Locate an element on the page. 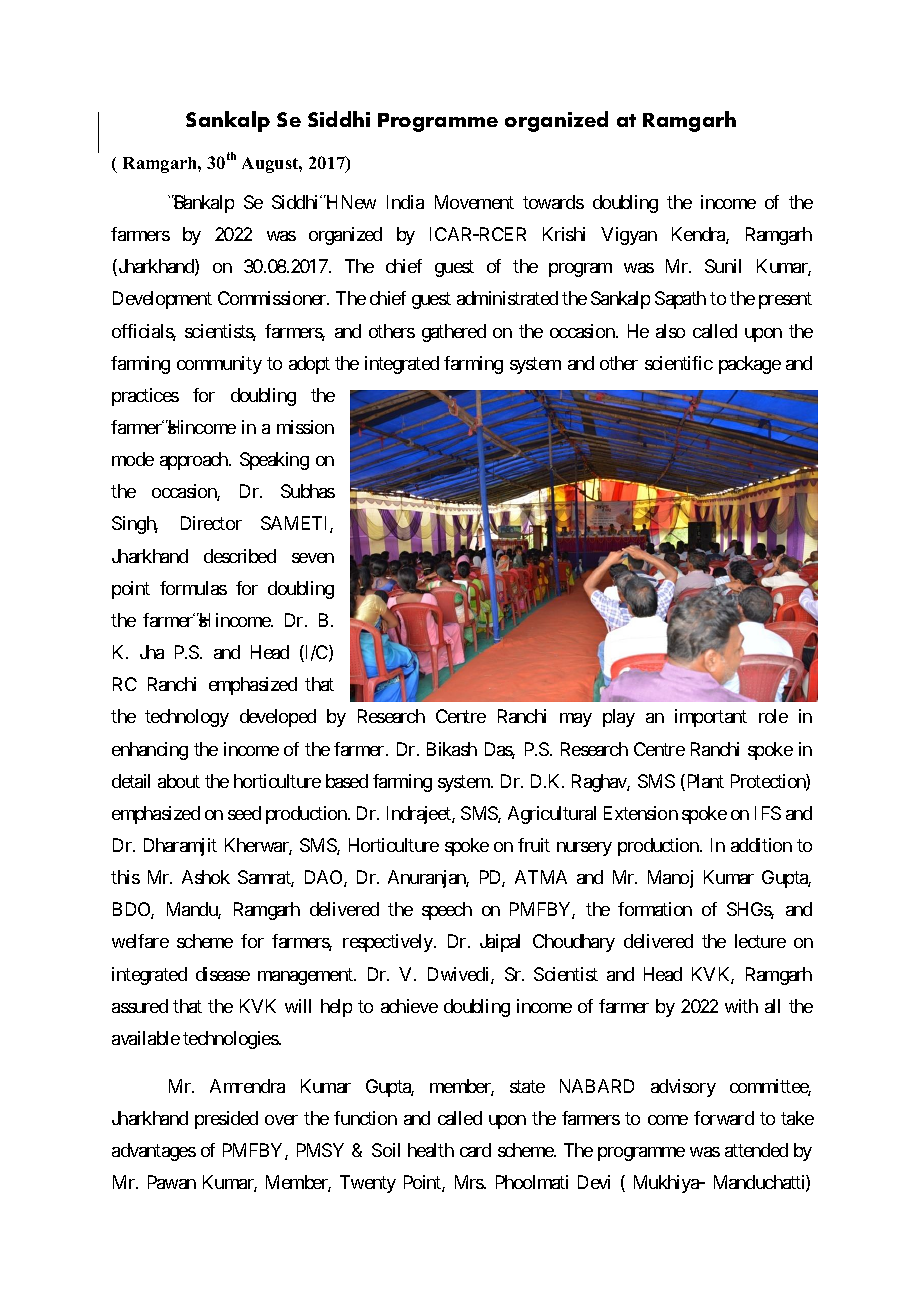 This document has height=1308, width=924. Movement is located at coordinates (474, 202).
